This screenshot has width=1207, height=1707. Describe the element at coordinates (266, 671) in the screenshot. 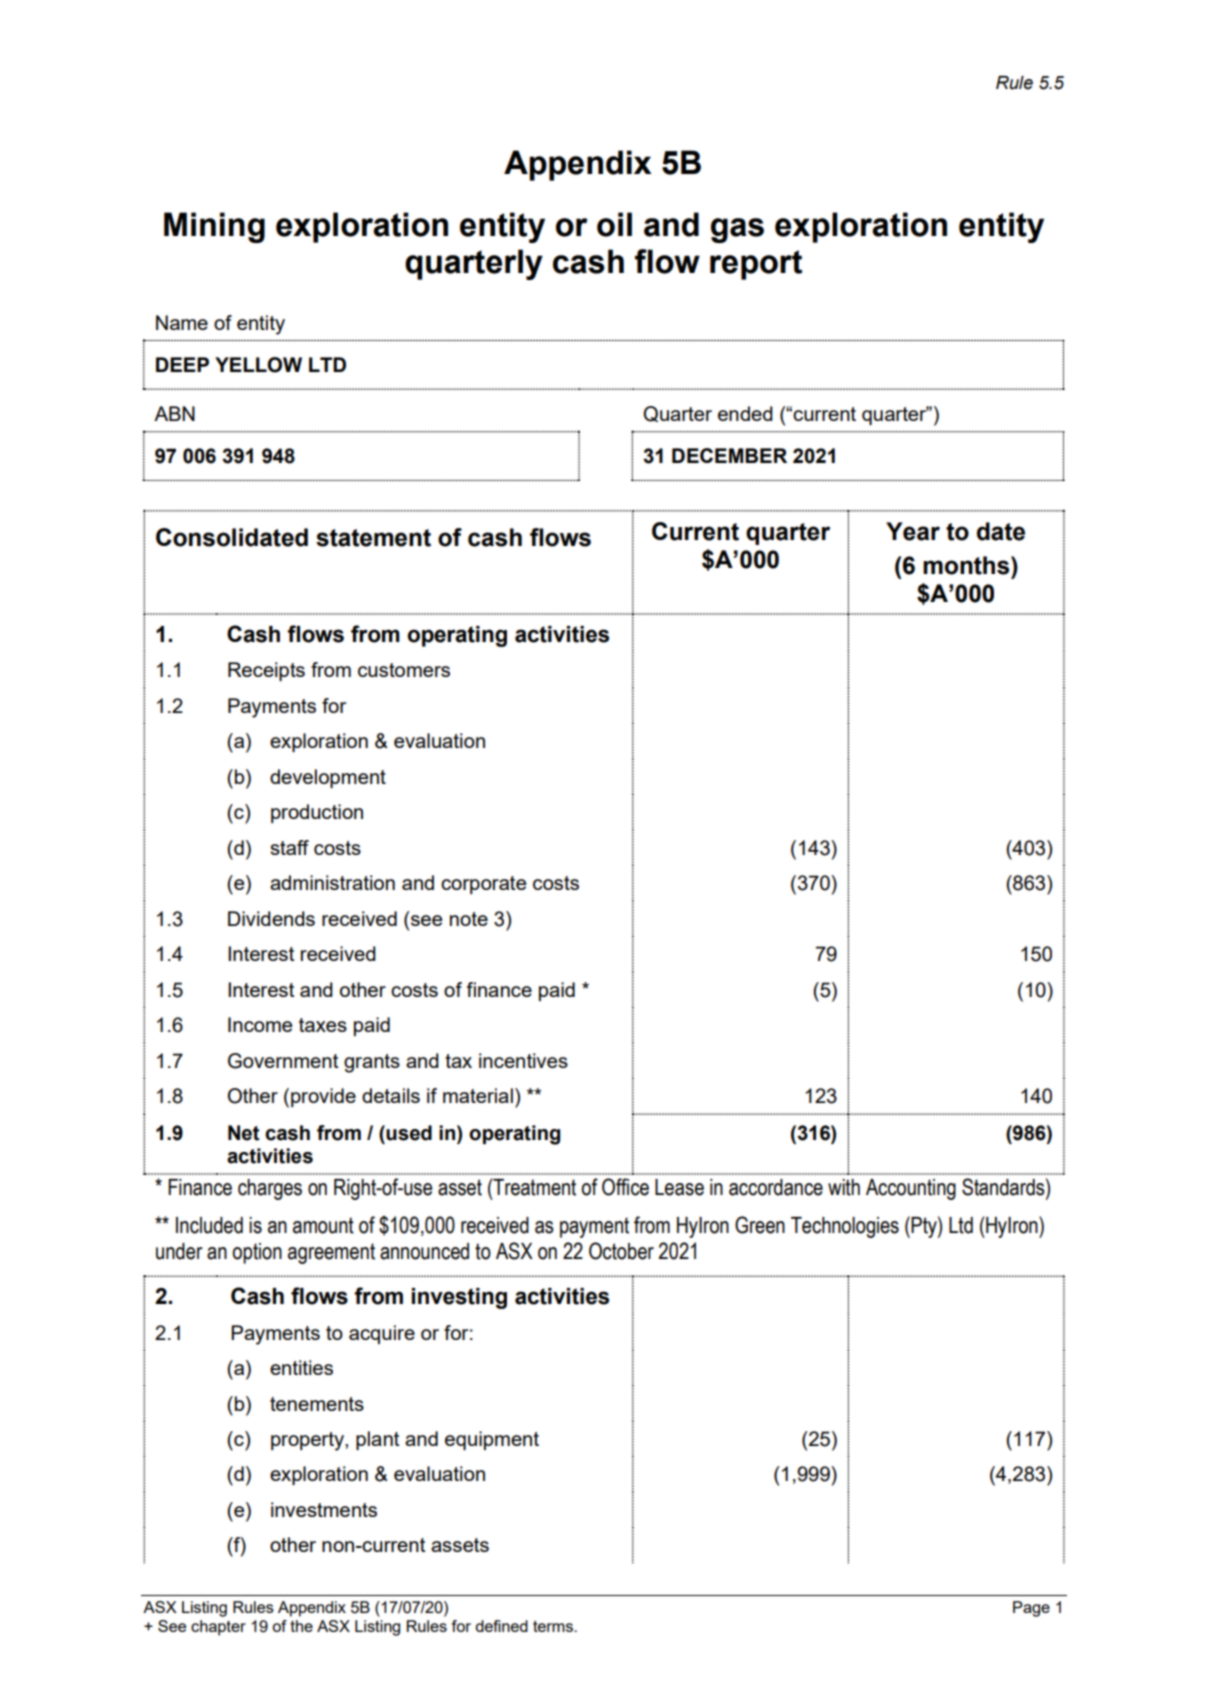

I see `Receipts` at that location.
